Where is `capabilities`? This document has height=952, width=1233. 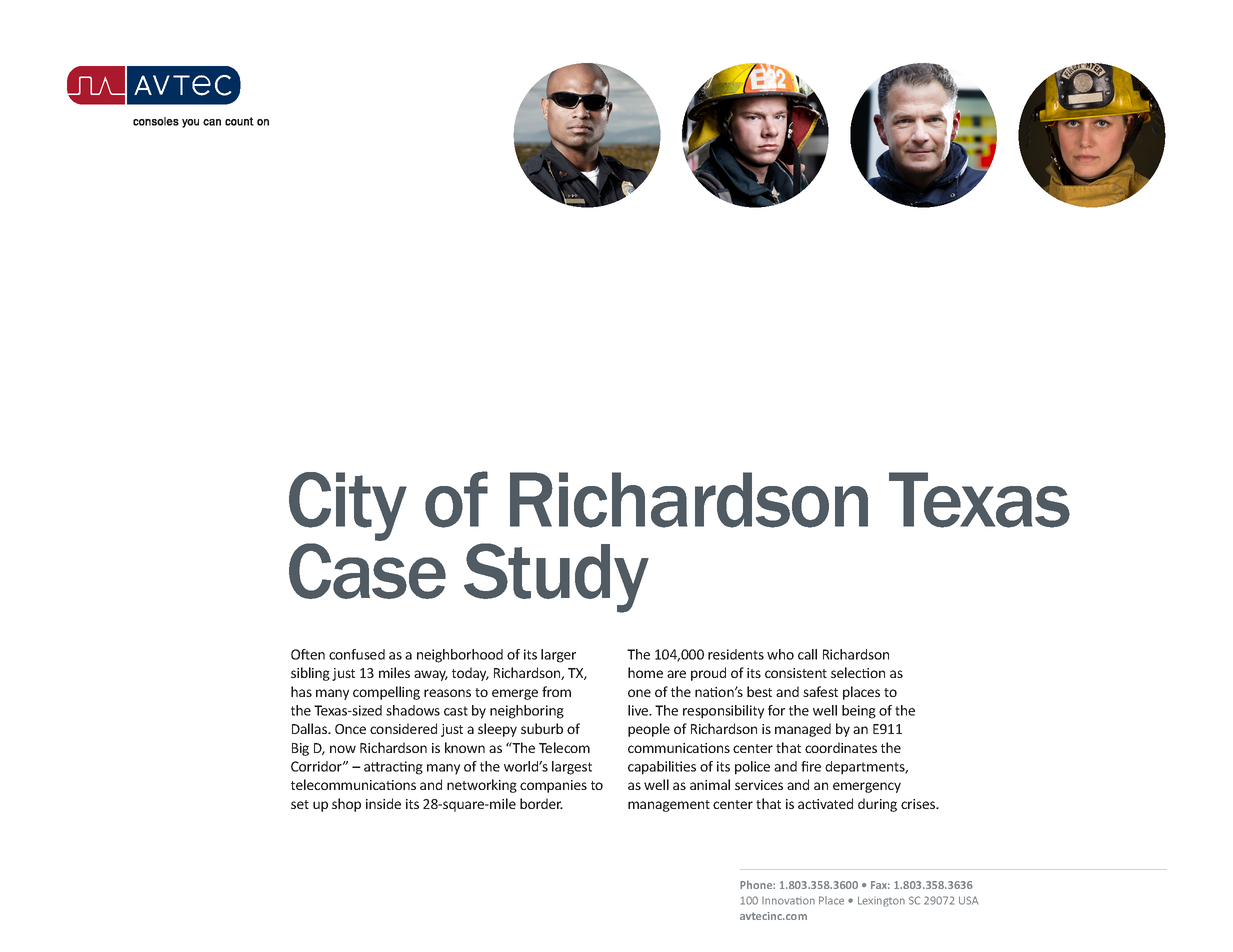
capabilities is located at coordinates (662, 768).
